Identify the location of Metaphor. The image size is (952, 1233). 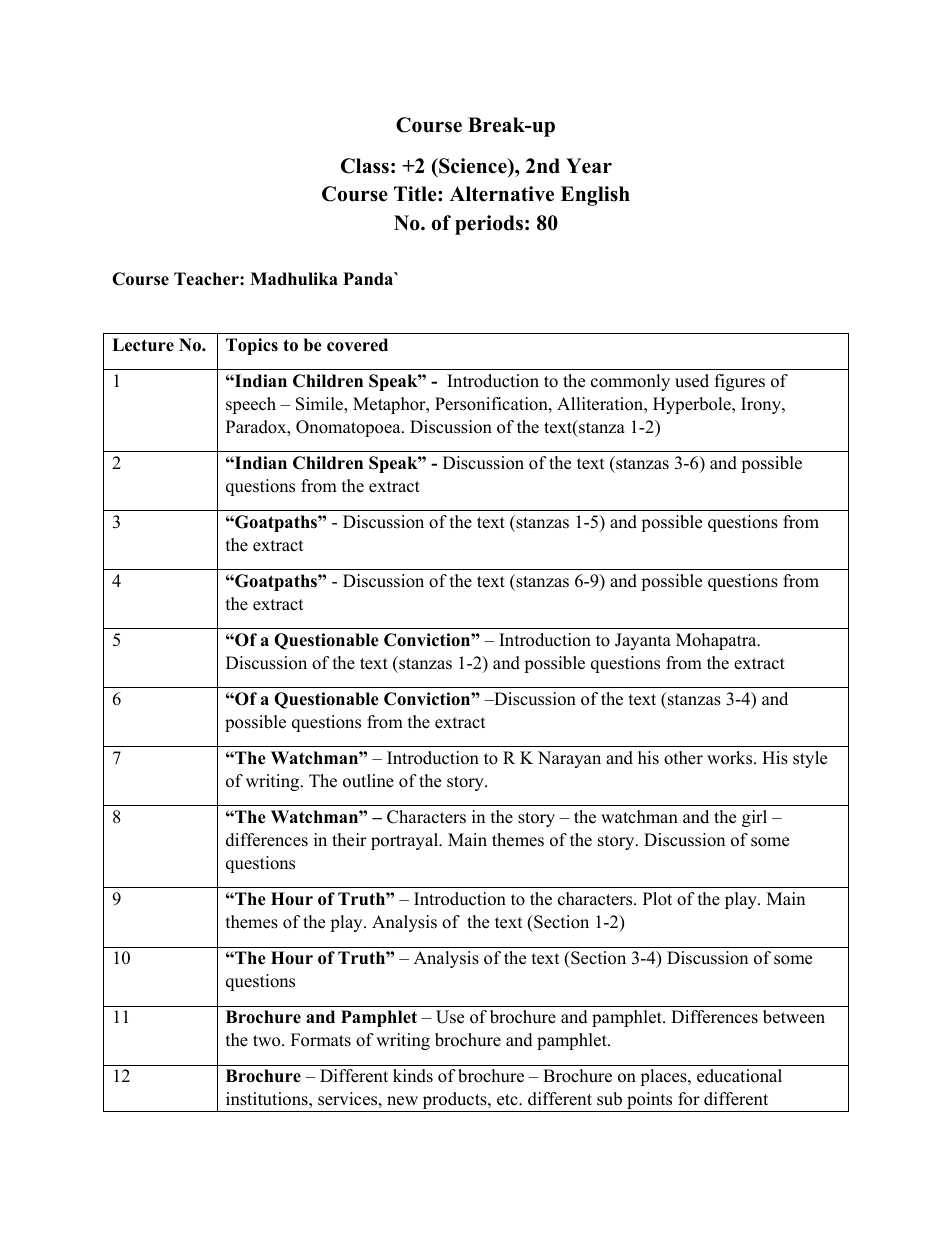
(390, 405).
